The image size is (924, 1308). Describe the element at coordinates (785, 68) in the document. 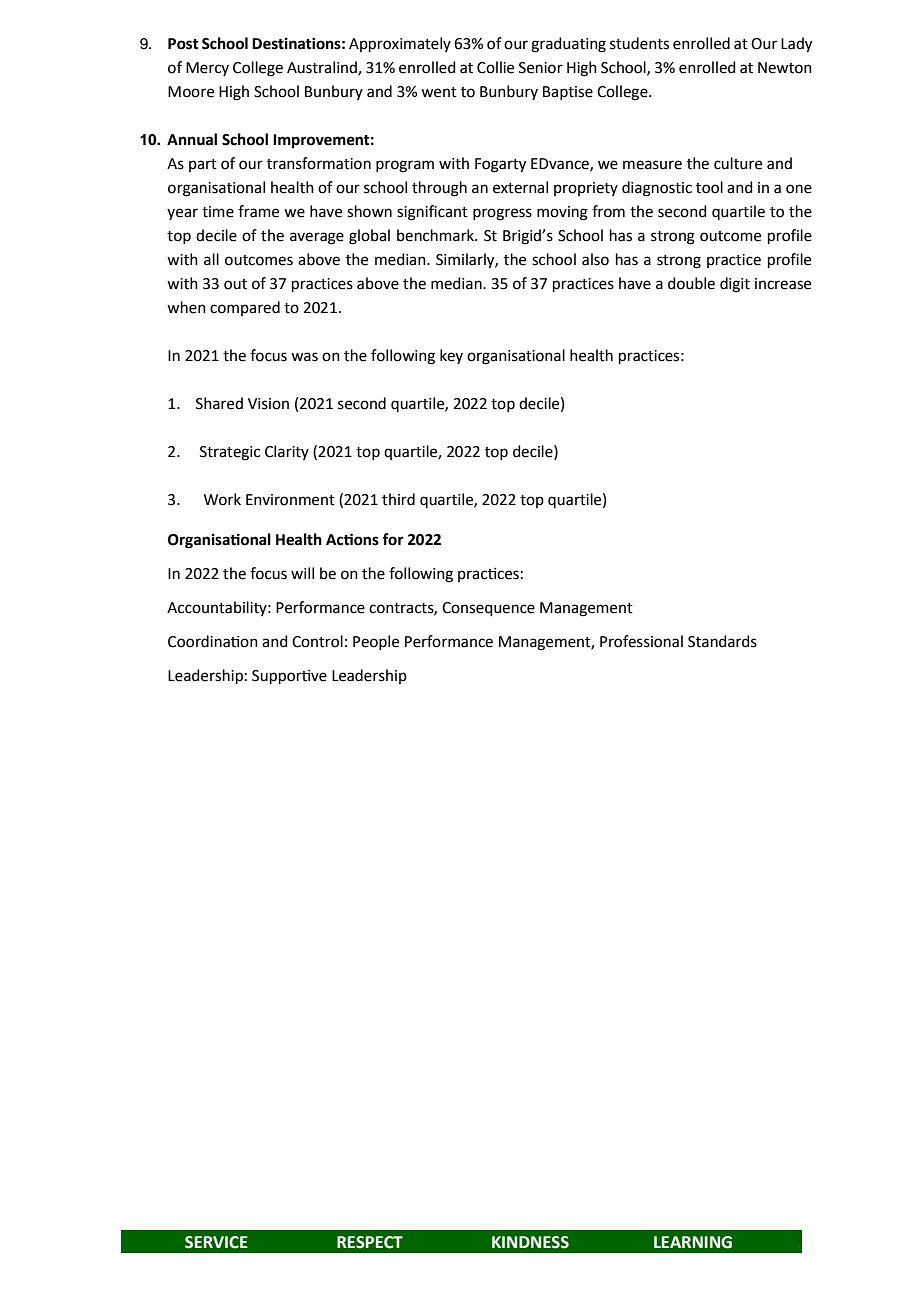

I see `Newton` at that location.
